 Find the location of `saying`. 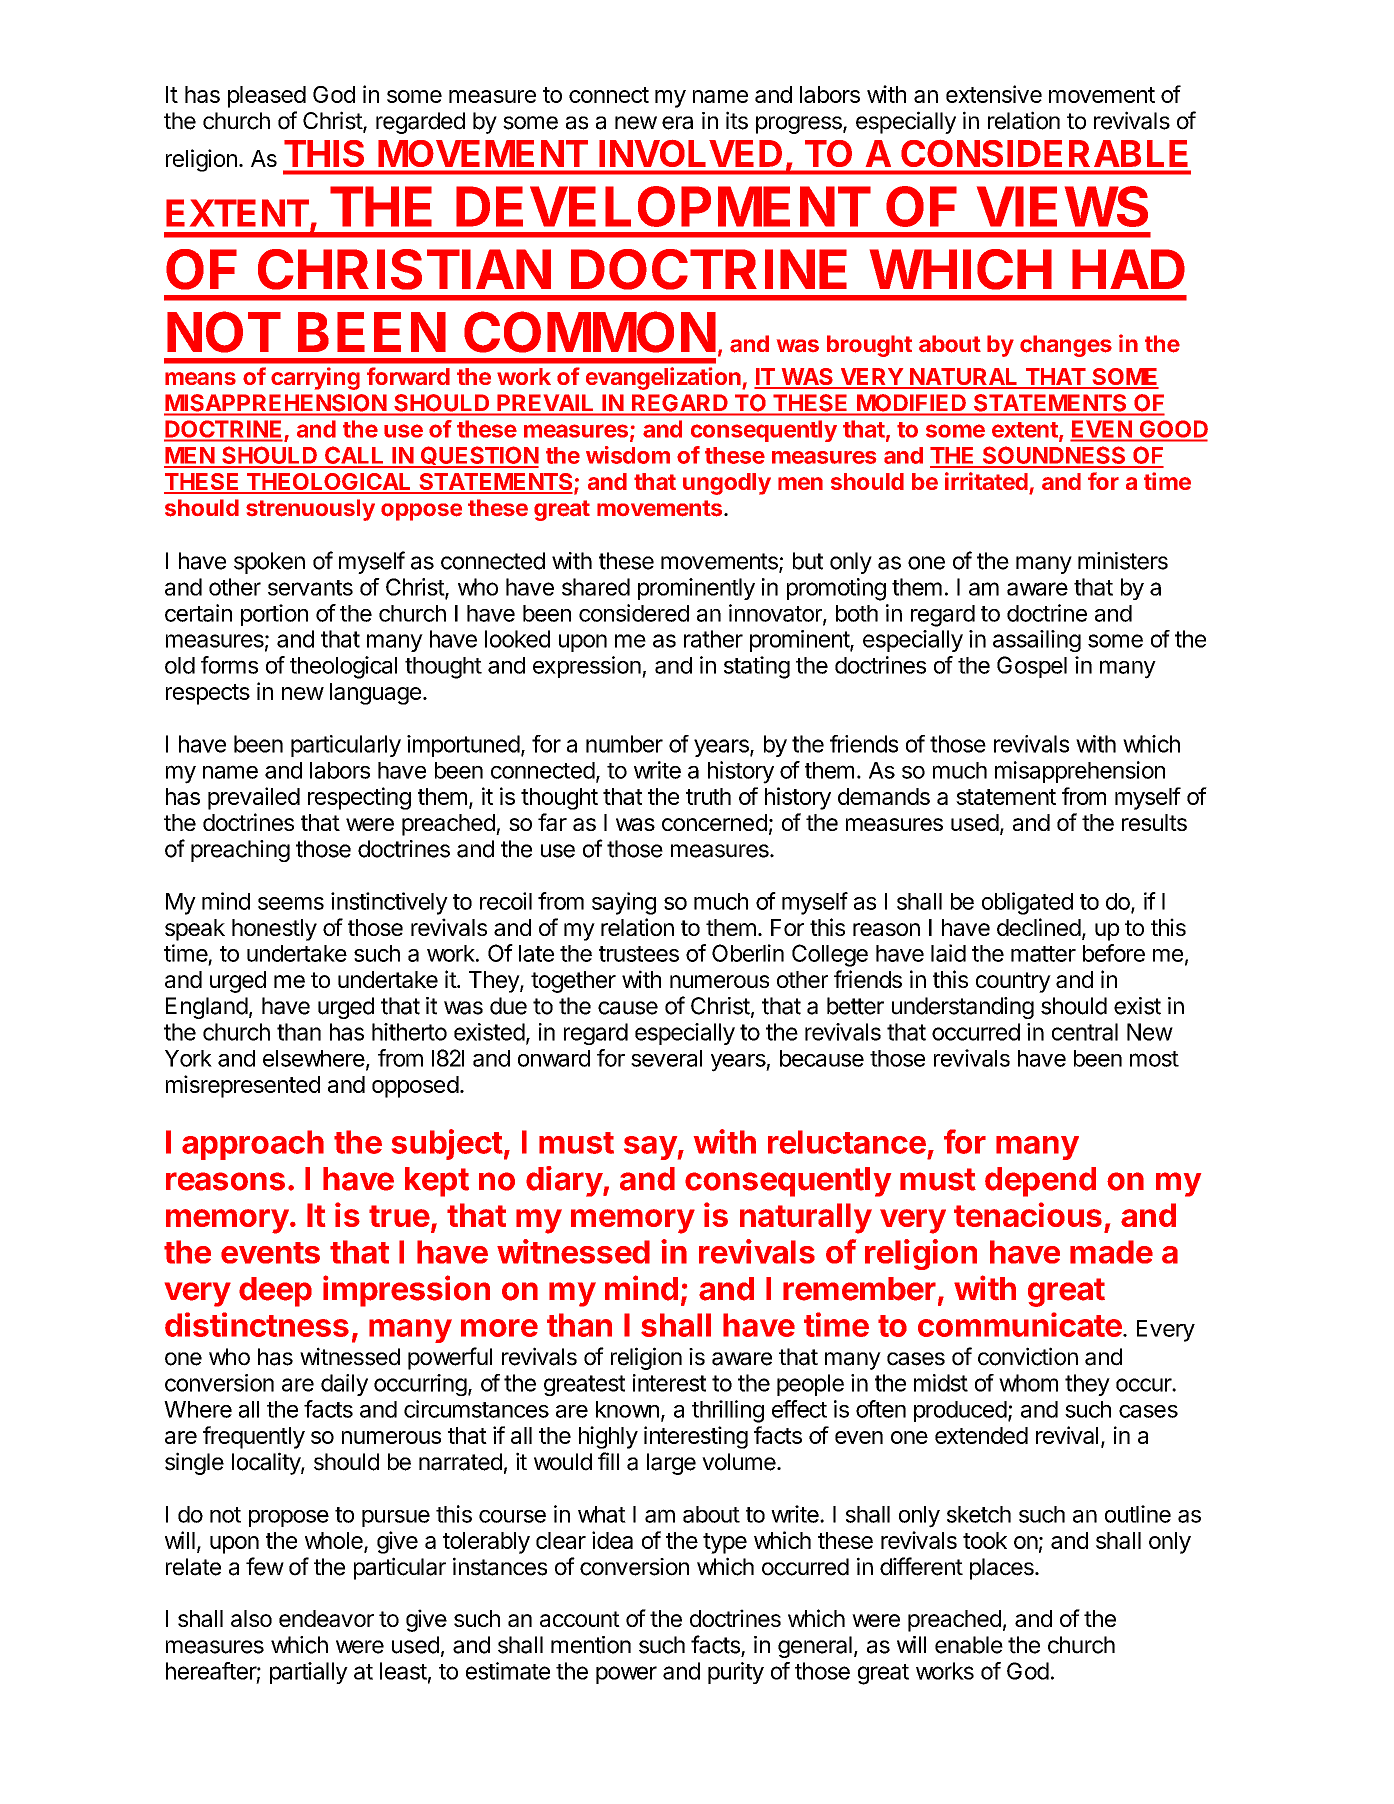

saying is located at coordinates (624, 903).
